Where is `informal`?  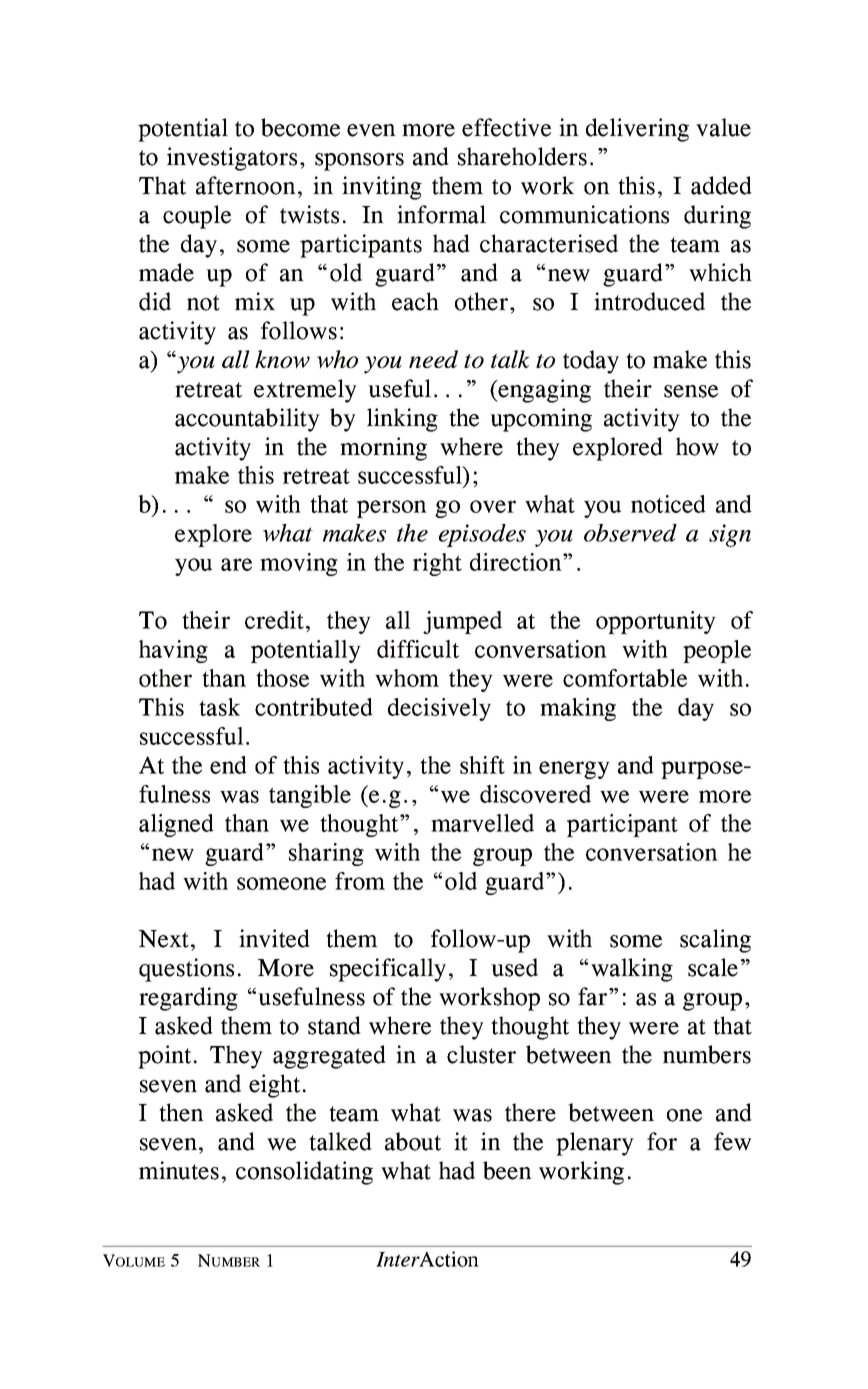
informal is located at coordinates (441, 214).
